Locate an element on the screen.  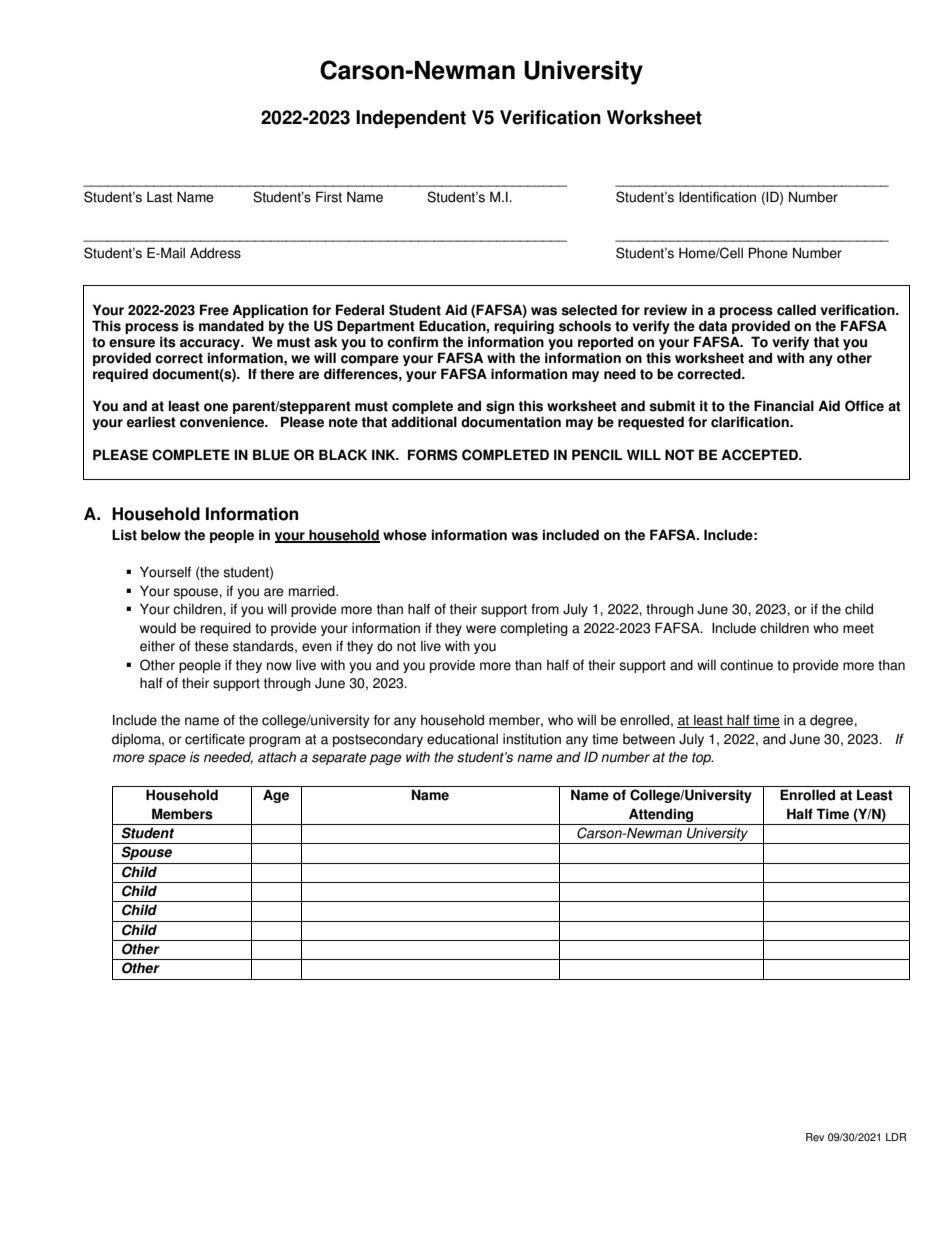
Independent is located at coordinates (411, 119).
